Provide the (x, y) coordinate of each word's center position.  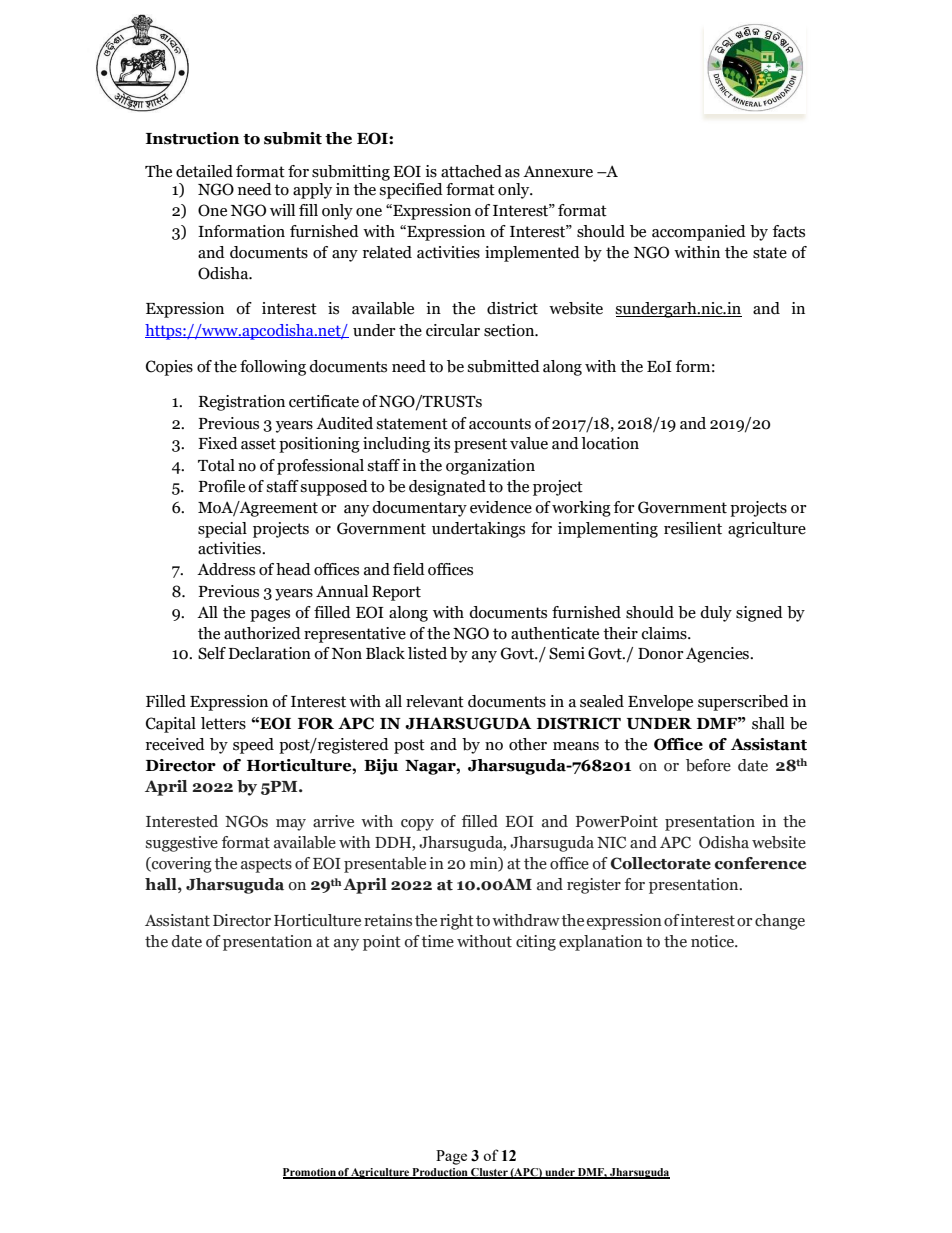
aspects (266, 865)
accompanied (699, 233)
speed (253, 746)
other (528, 744)
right (457, 922)
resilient (693, 528)
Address (226, 569)
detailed (204, 171)
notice (713, 941)
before (708, 765)
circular (453, 330)
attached (471, 171)
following (273, 368)
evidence (501, 507)
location (610, 443)
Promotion (310, 1173)
